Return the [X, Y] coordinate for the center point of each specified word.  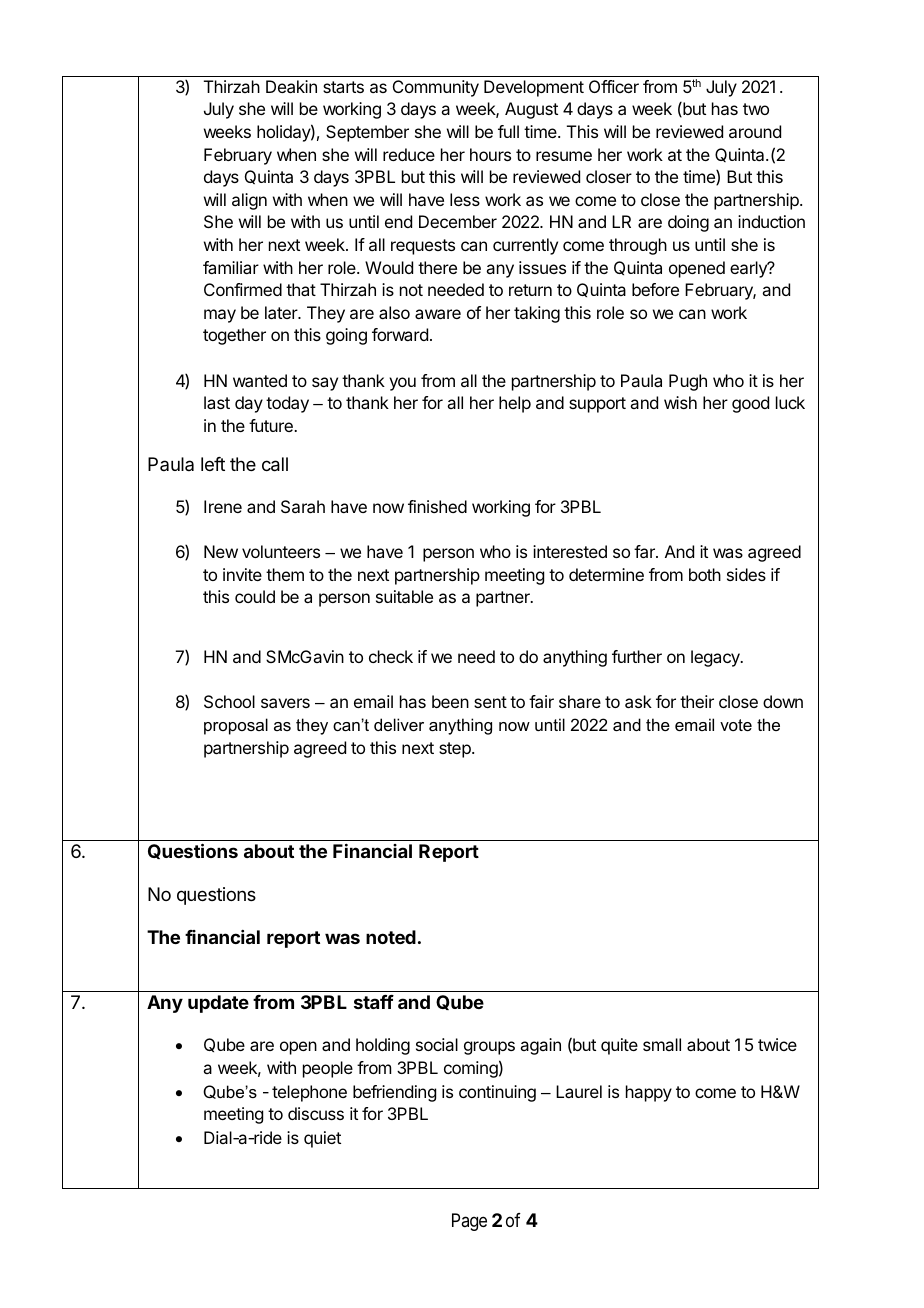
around [755, 131]
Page [469, 1222]
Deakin [291, 86]
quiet [322, 1139]
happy [649, 1093]
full [508, 131]
